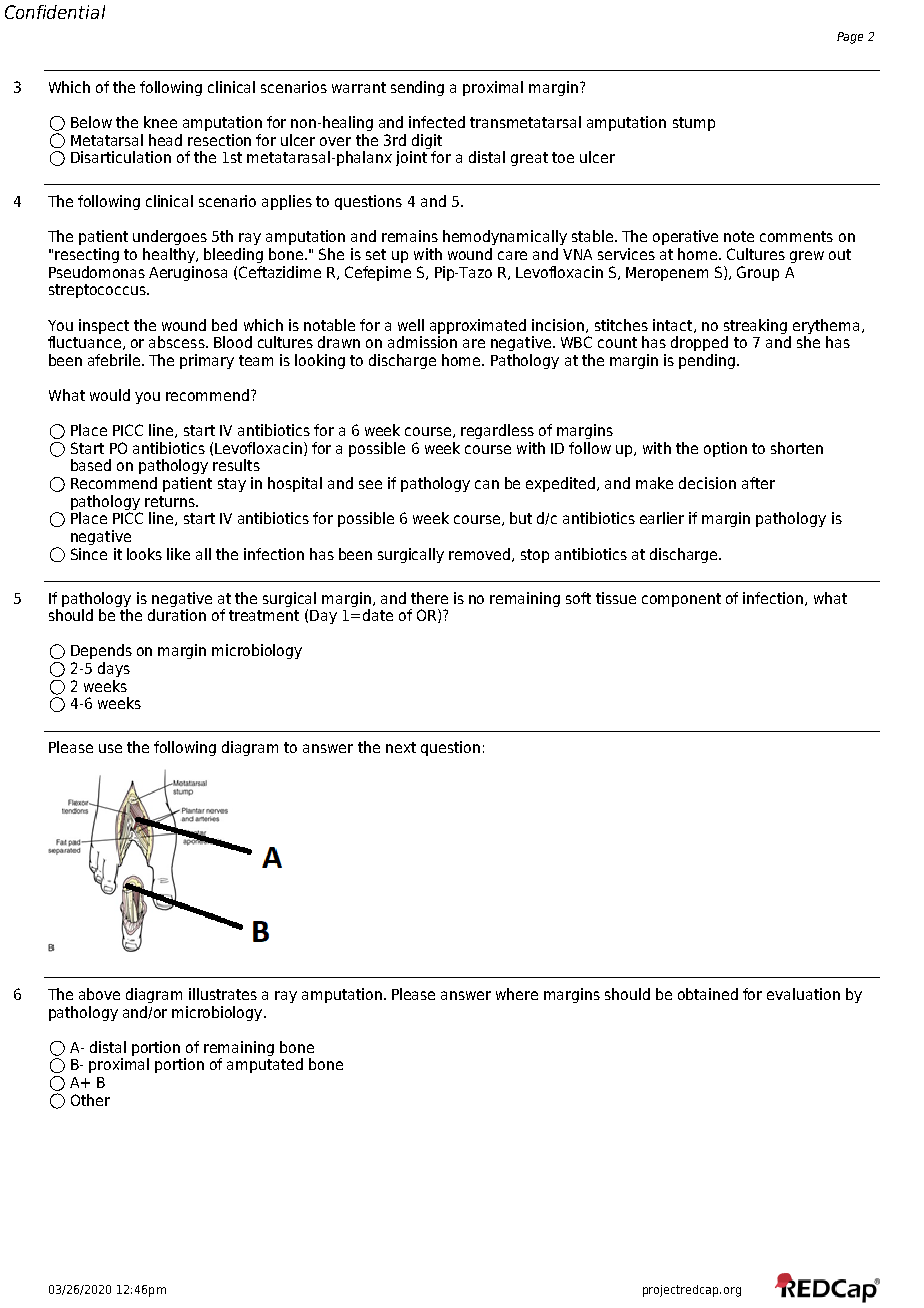 This screenshot has width=924, height=1308. I want to click on Confidential, so click(55, 12).
